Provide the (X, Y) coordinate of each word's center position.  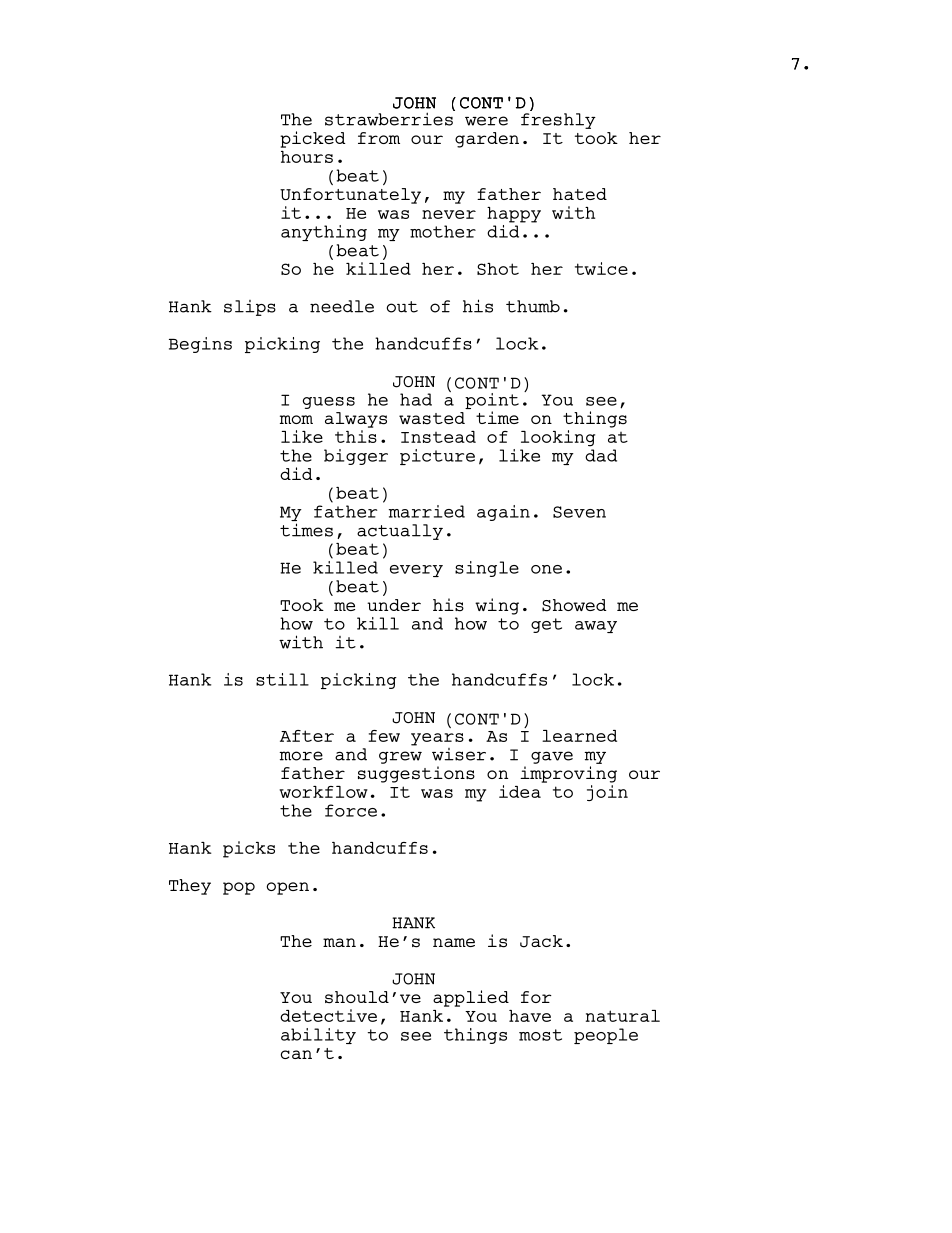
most (540, 1035)
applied (471, 998)
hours (307, 157)
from (379, 138)
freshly (558, 121)
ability (318, 1036)
